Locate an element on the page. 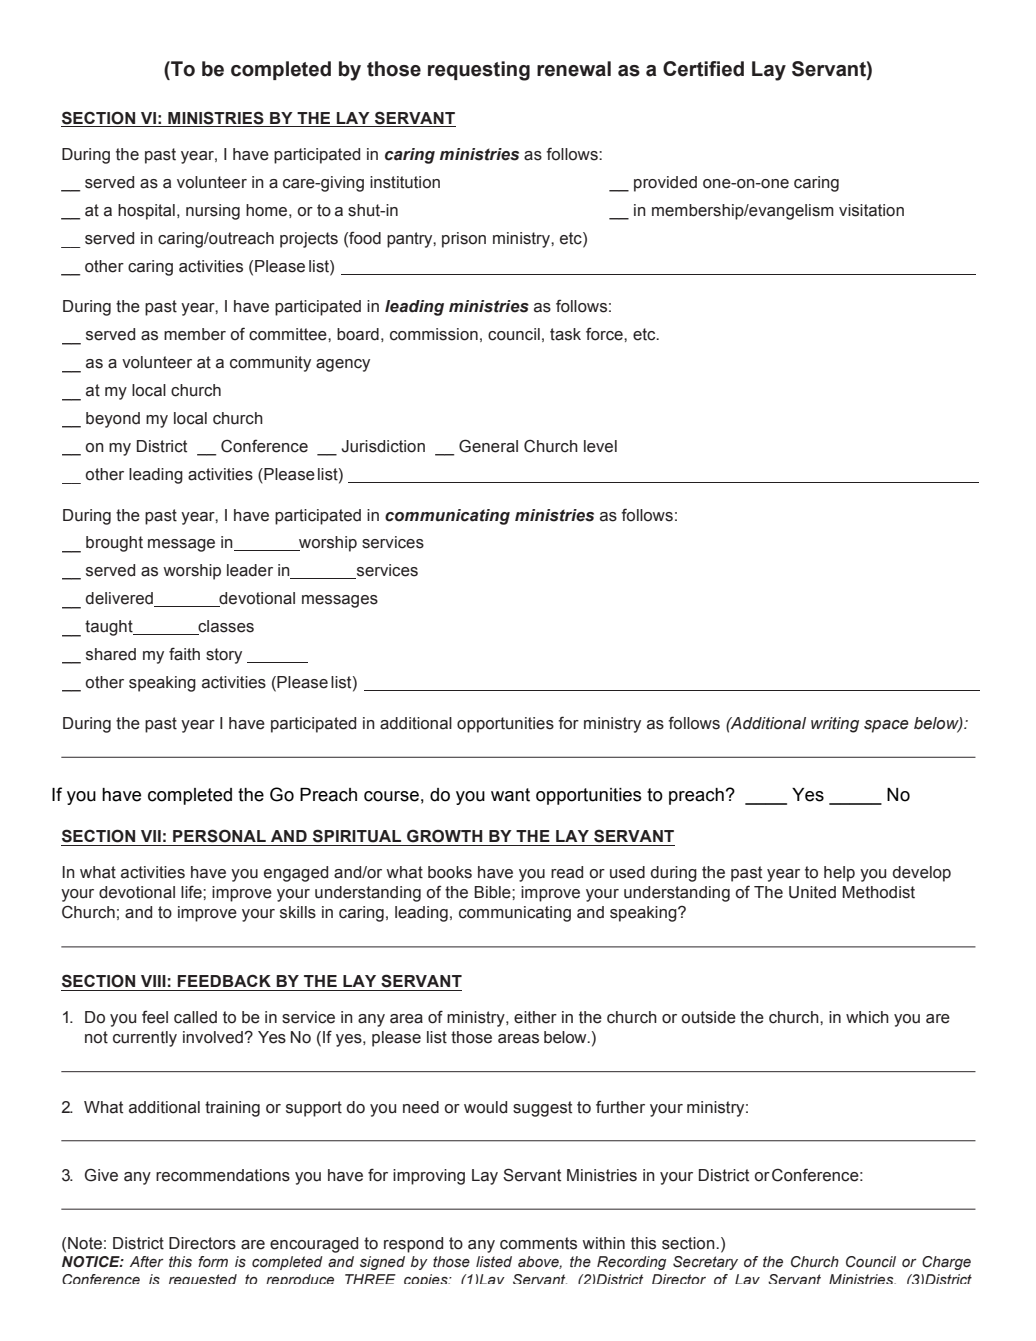  comments is located at coordinates (538, 1243).
